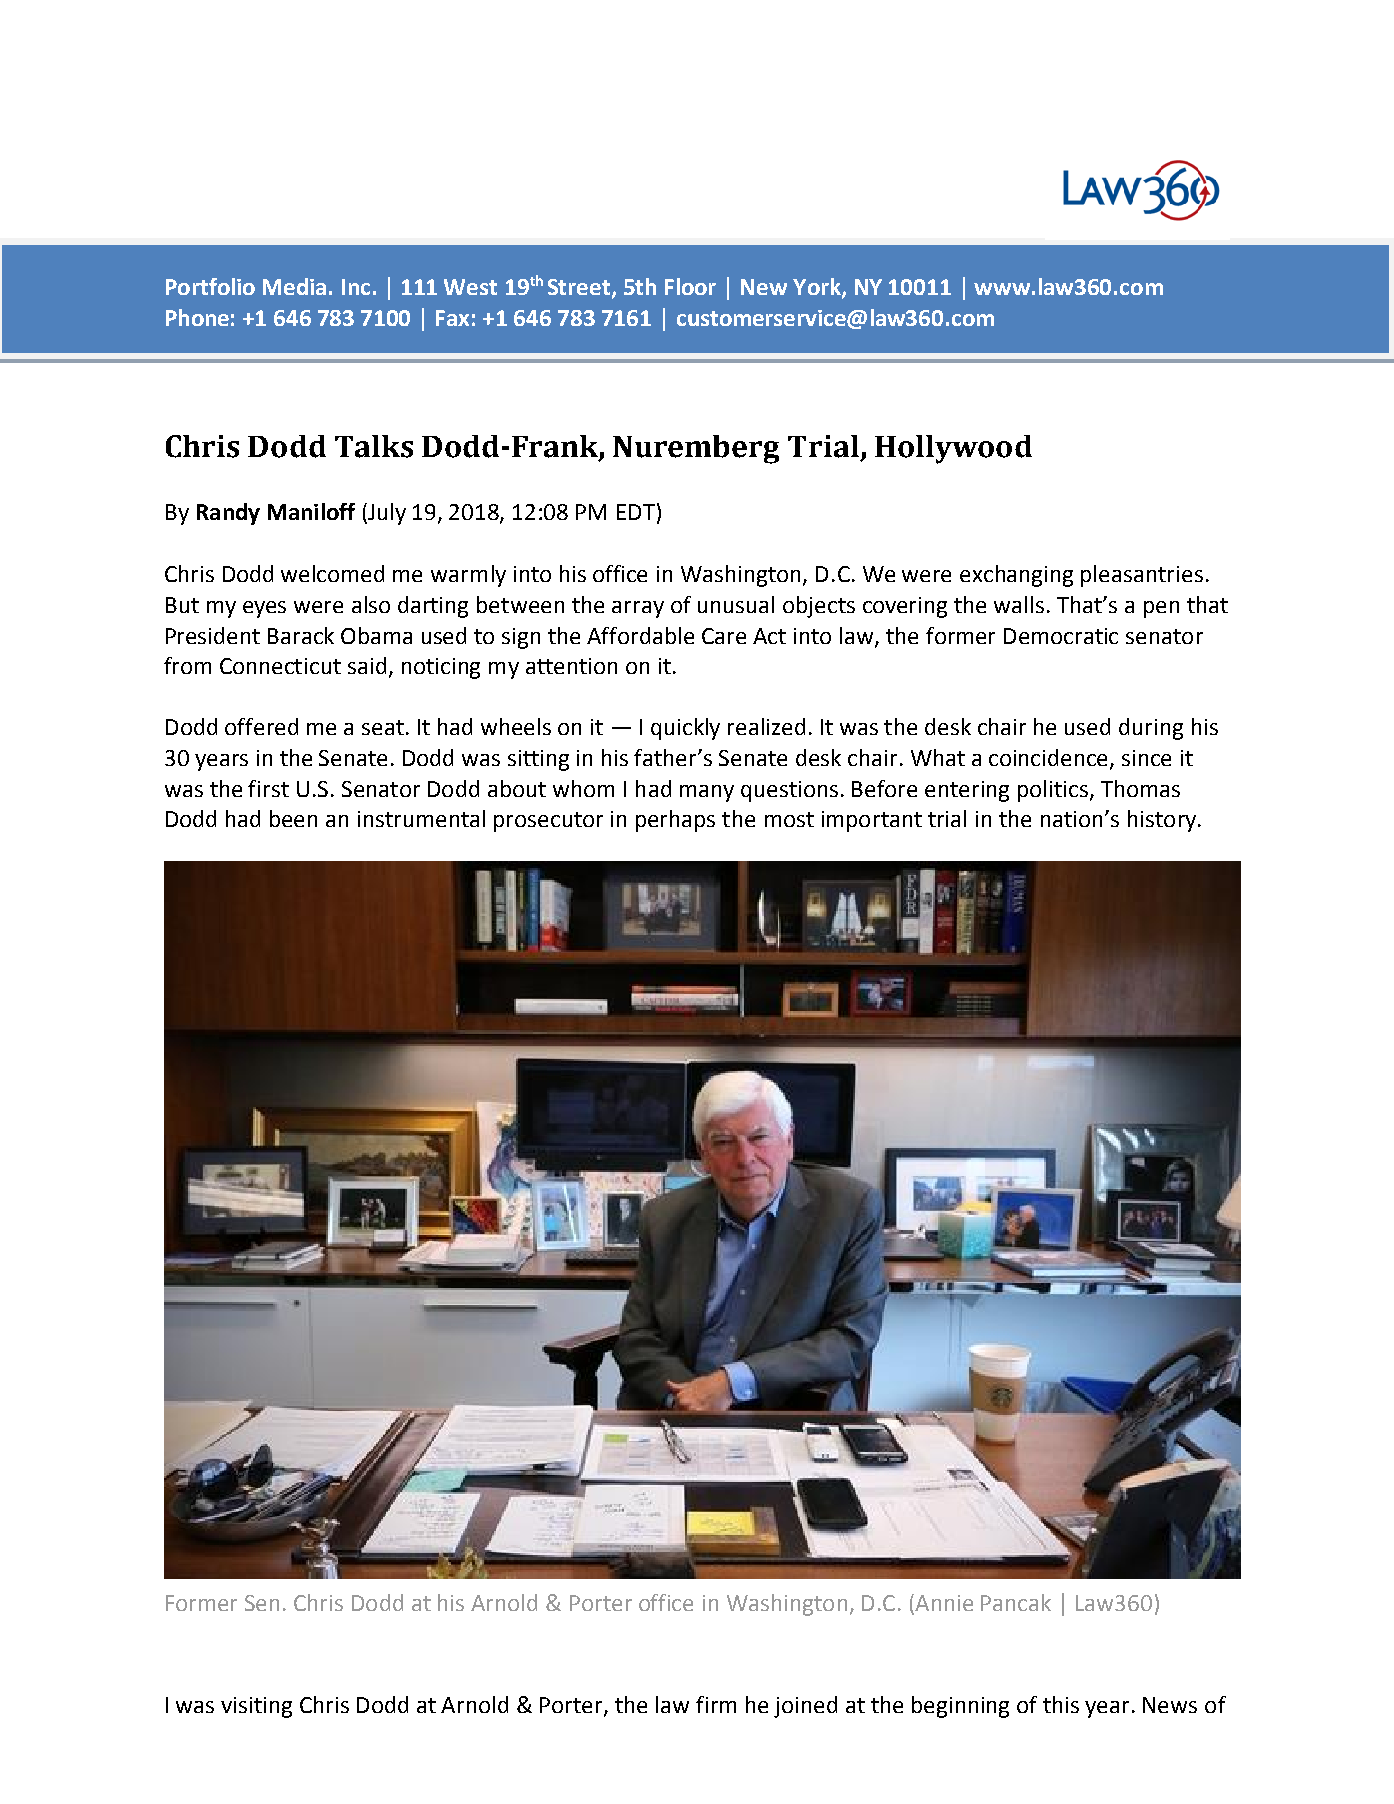 Image resolution: width=1394 pixels, height=1804 pixels. Describe the element at coordinates (256, 1707) in the image. I see `visiting` at that location.
